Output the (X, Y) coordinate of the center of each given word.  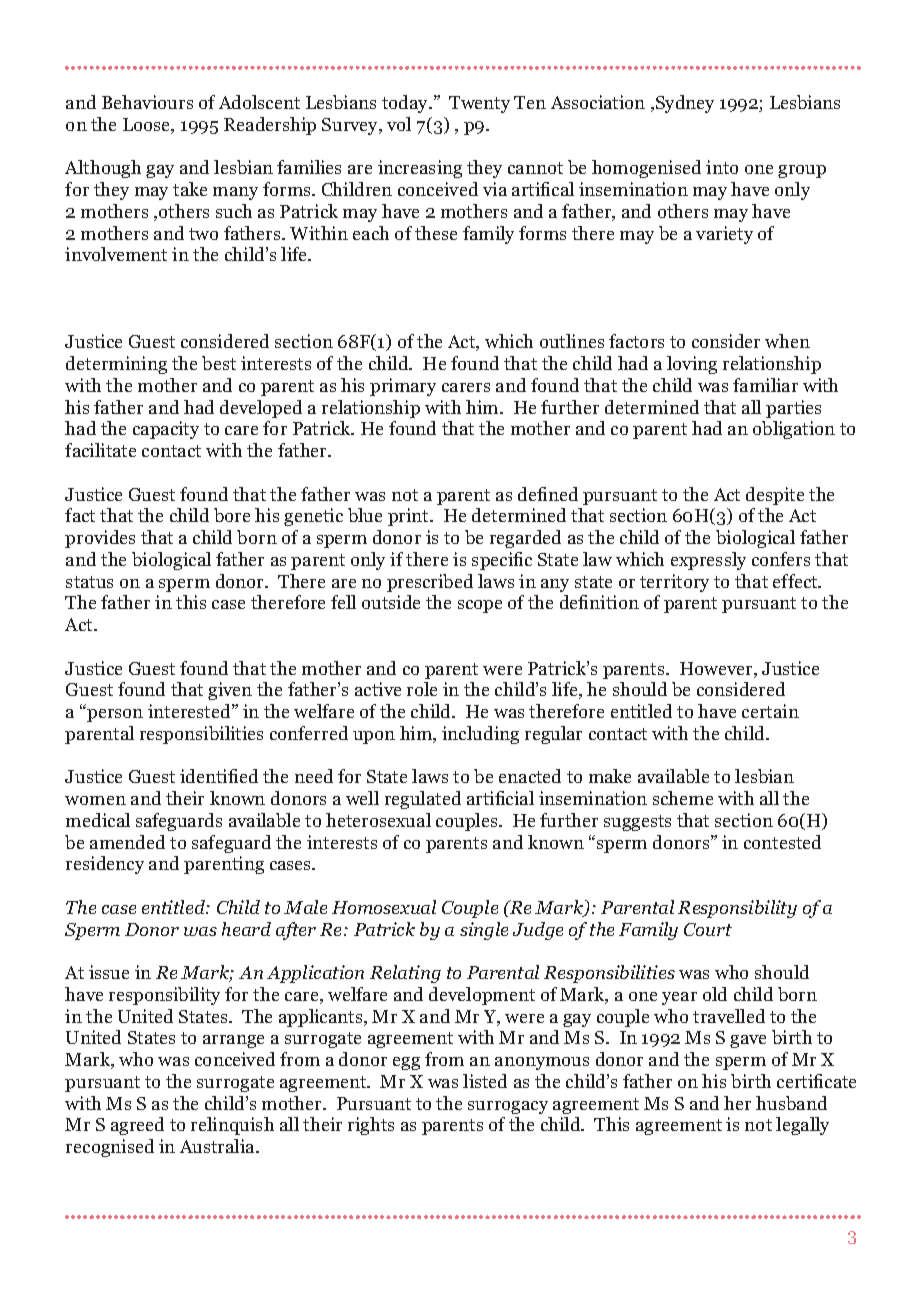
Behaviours (147, 102)
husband (791, 1103)
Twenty (479, 104)
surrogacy (508, 1107)
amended (127, 842)
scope (480, 606)
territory (674, 583)
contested (782, 842)
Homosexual (384, 907)
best (219, 363)
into (722, 167)
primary (403, 387)
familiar (765, 385)
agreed (137, 1126)
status (89, 582)
